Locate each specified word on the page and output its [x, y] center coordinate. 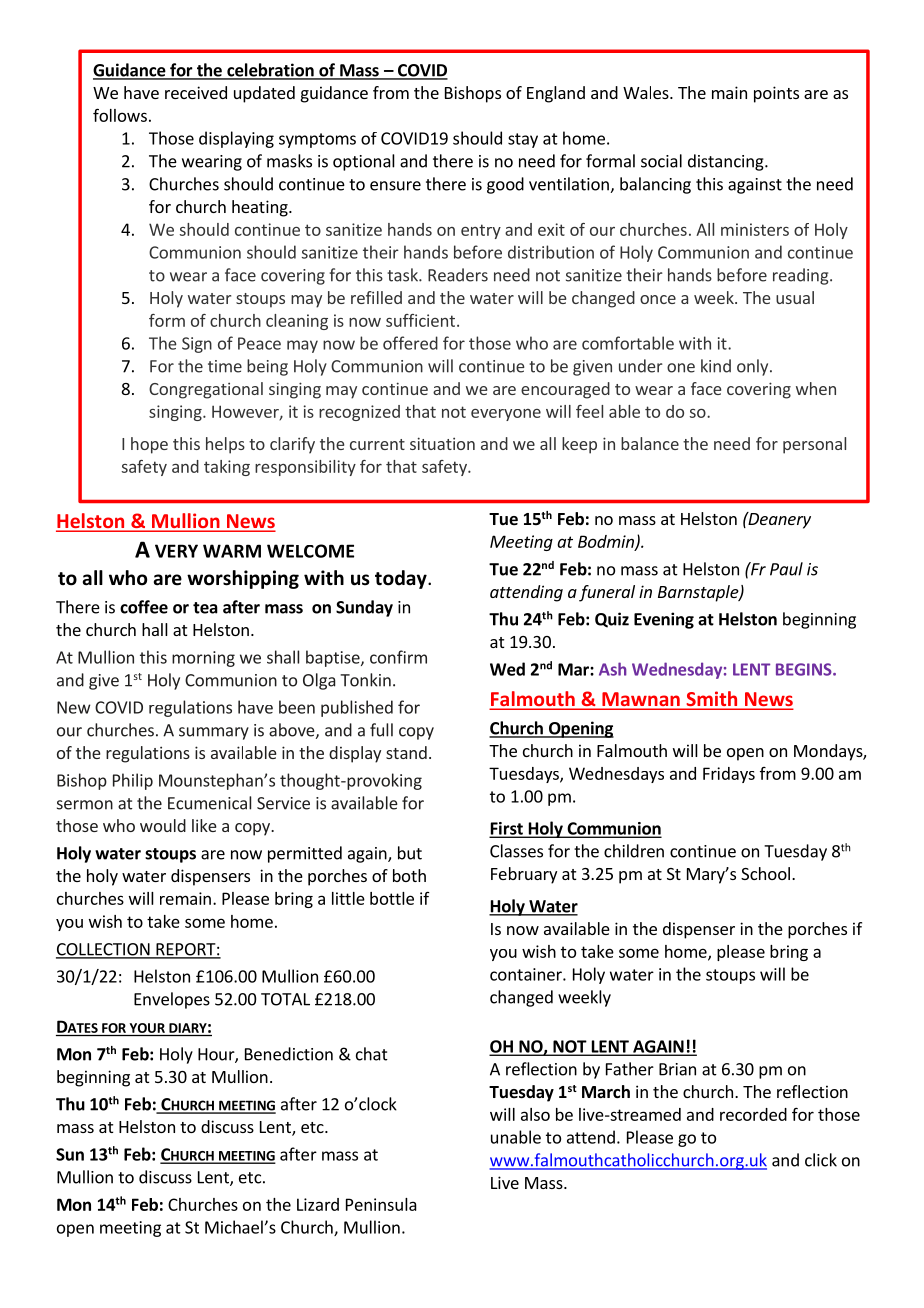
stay [523, 140]
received [196, 92]
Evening [664, 620]
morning [203, 659]
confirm [398, 657]
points [776, 94]
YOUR [147, 1028]
